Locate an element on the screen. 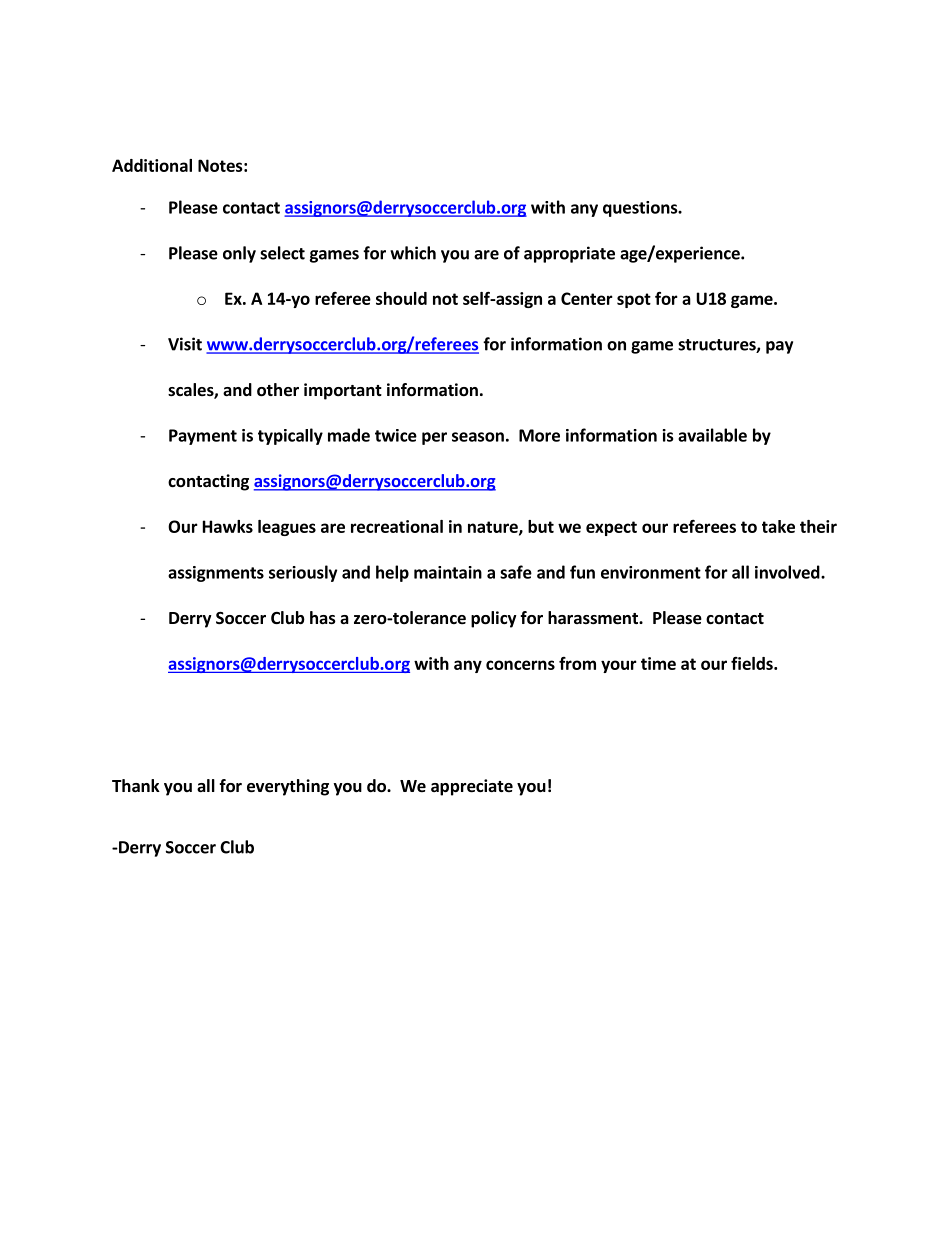 The image size is (952, 1233). season is located at coordinates (478, 437).
